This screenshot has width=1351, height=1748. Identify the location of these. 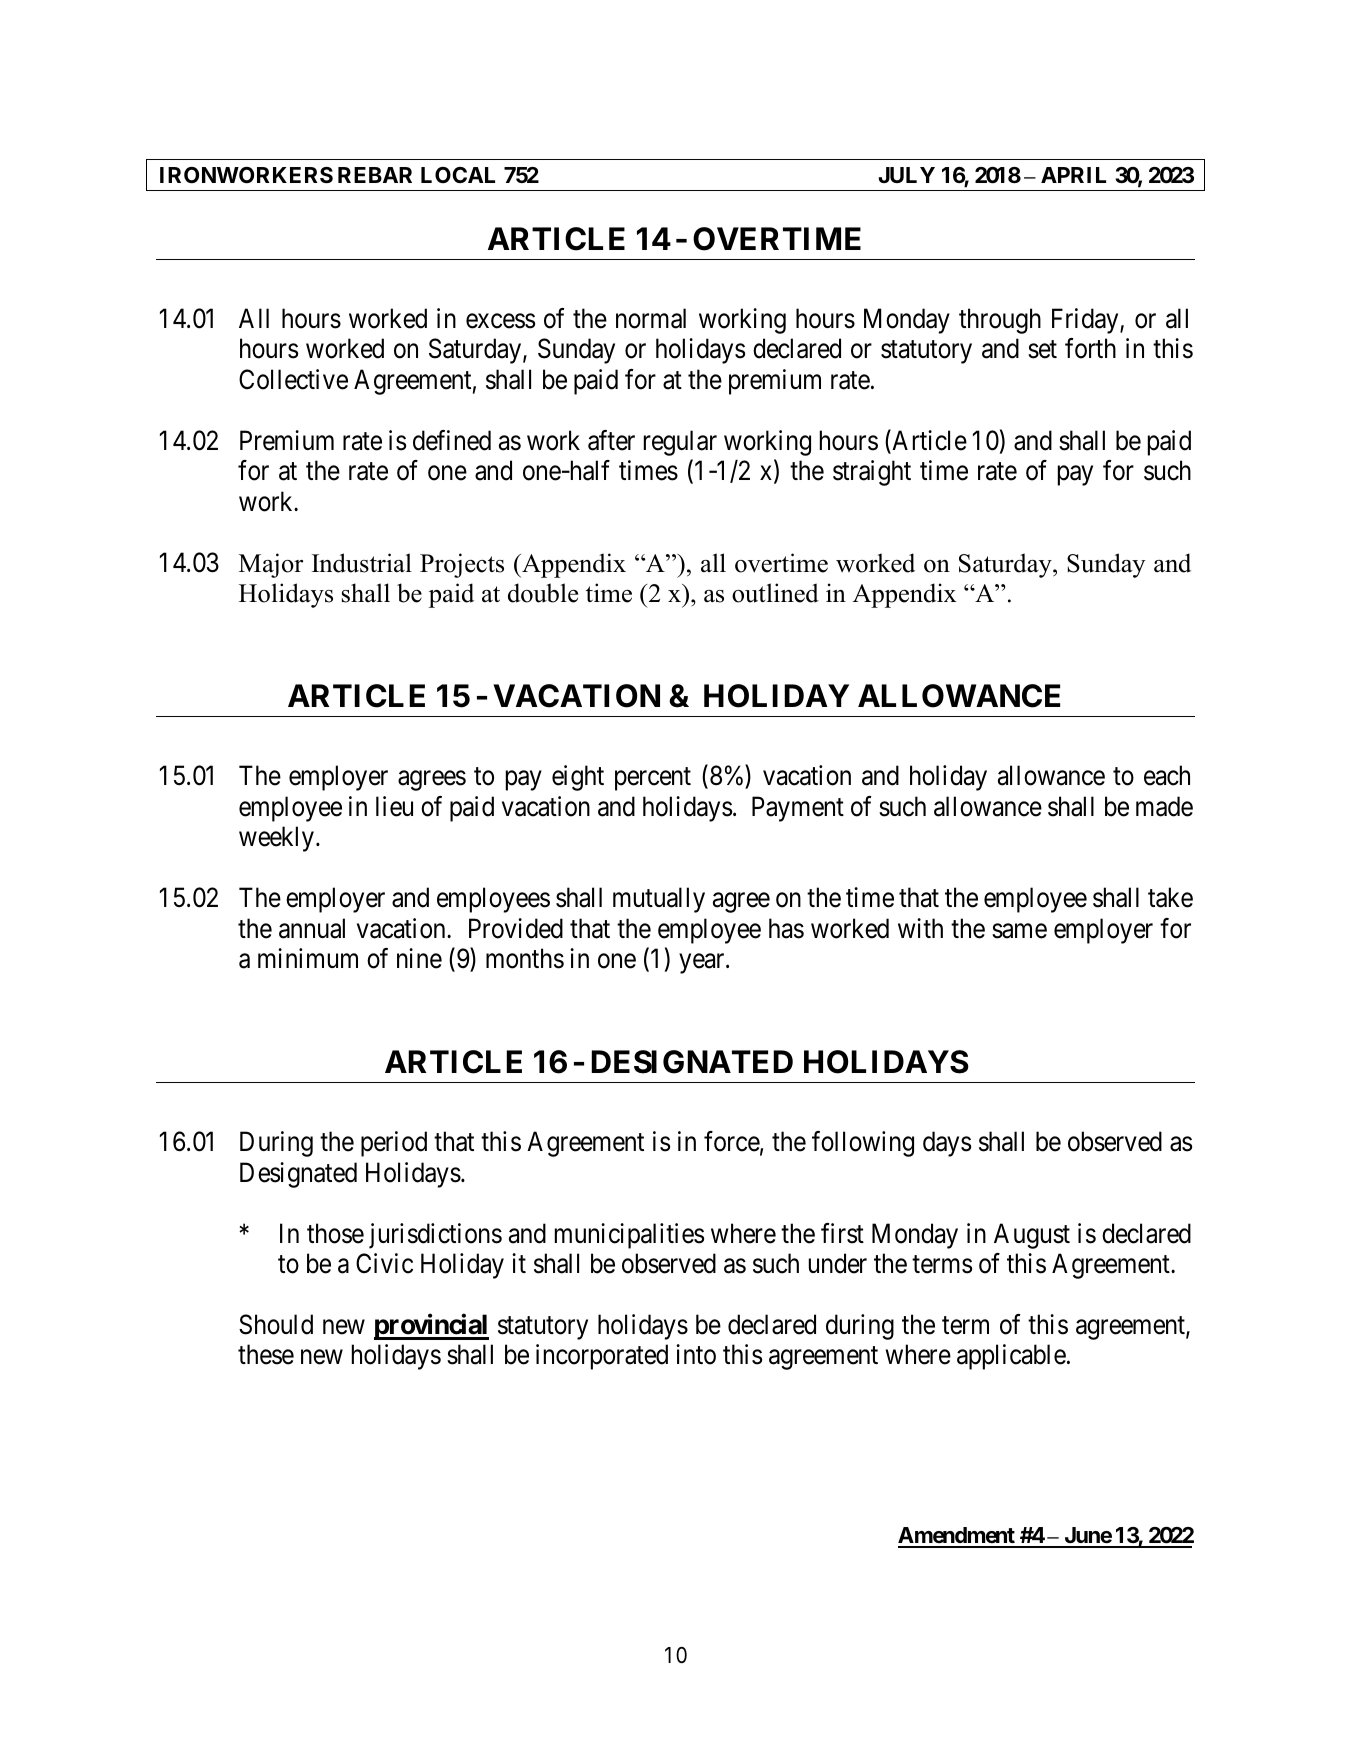
(266, 1354).
